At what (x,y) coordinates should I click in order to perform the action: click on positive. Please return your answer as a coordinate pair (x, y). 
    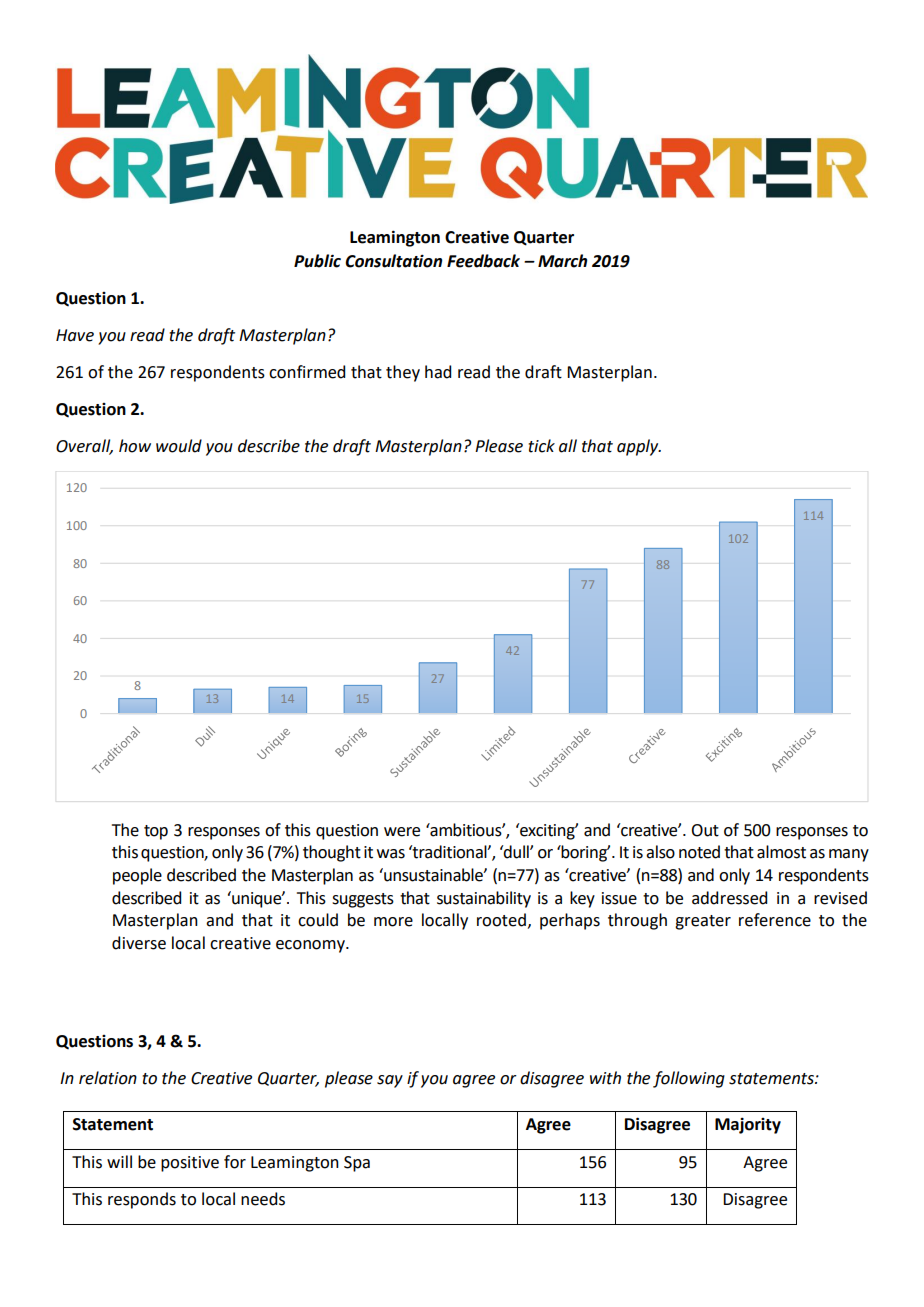
    Looking at the image, I should click on (190, 1164).
